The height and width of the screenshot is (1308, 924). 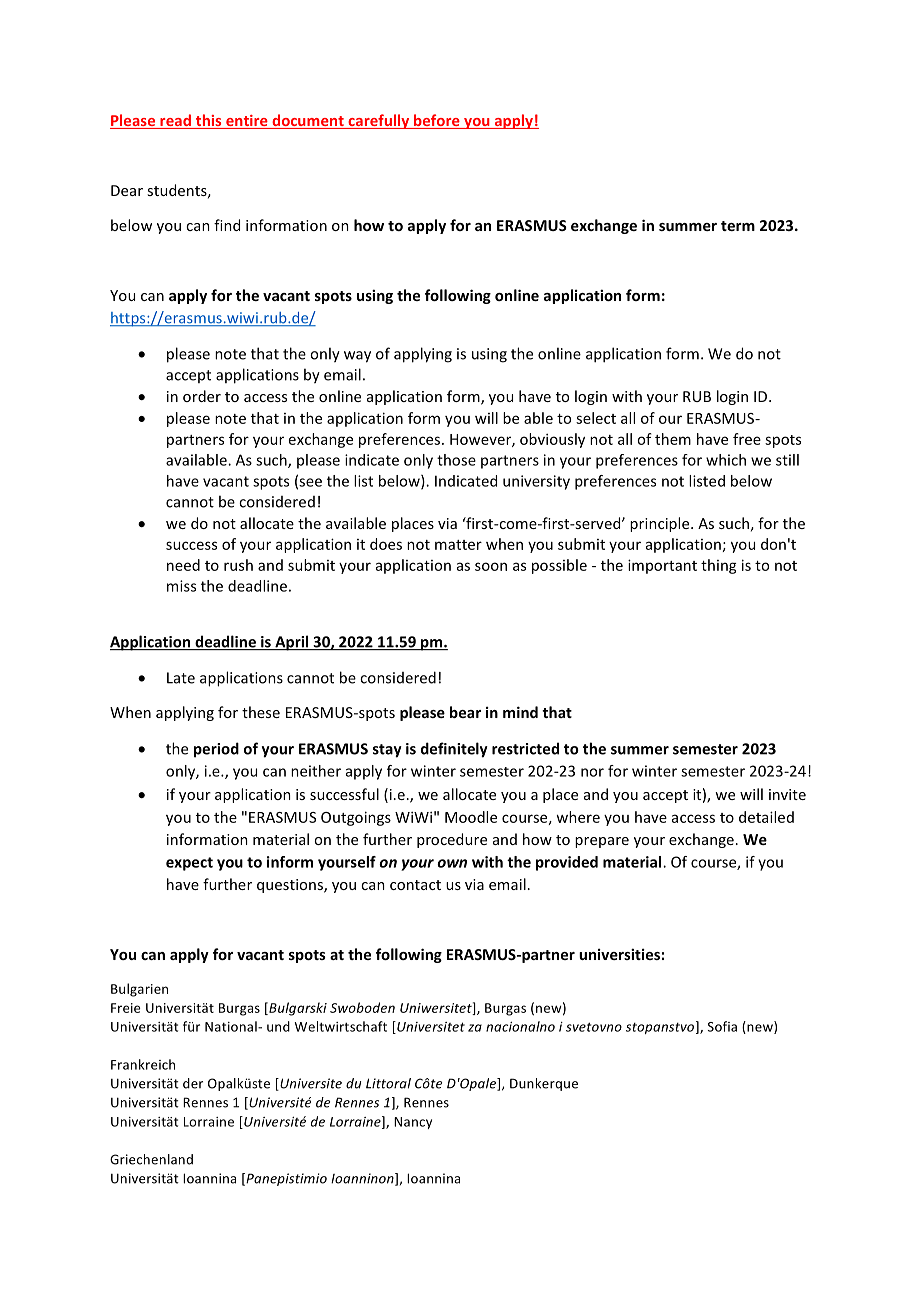 I want to click on term, so click(x=738, y=226).
